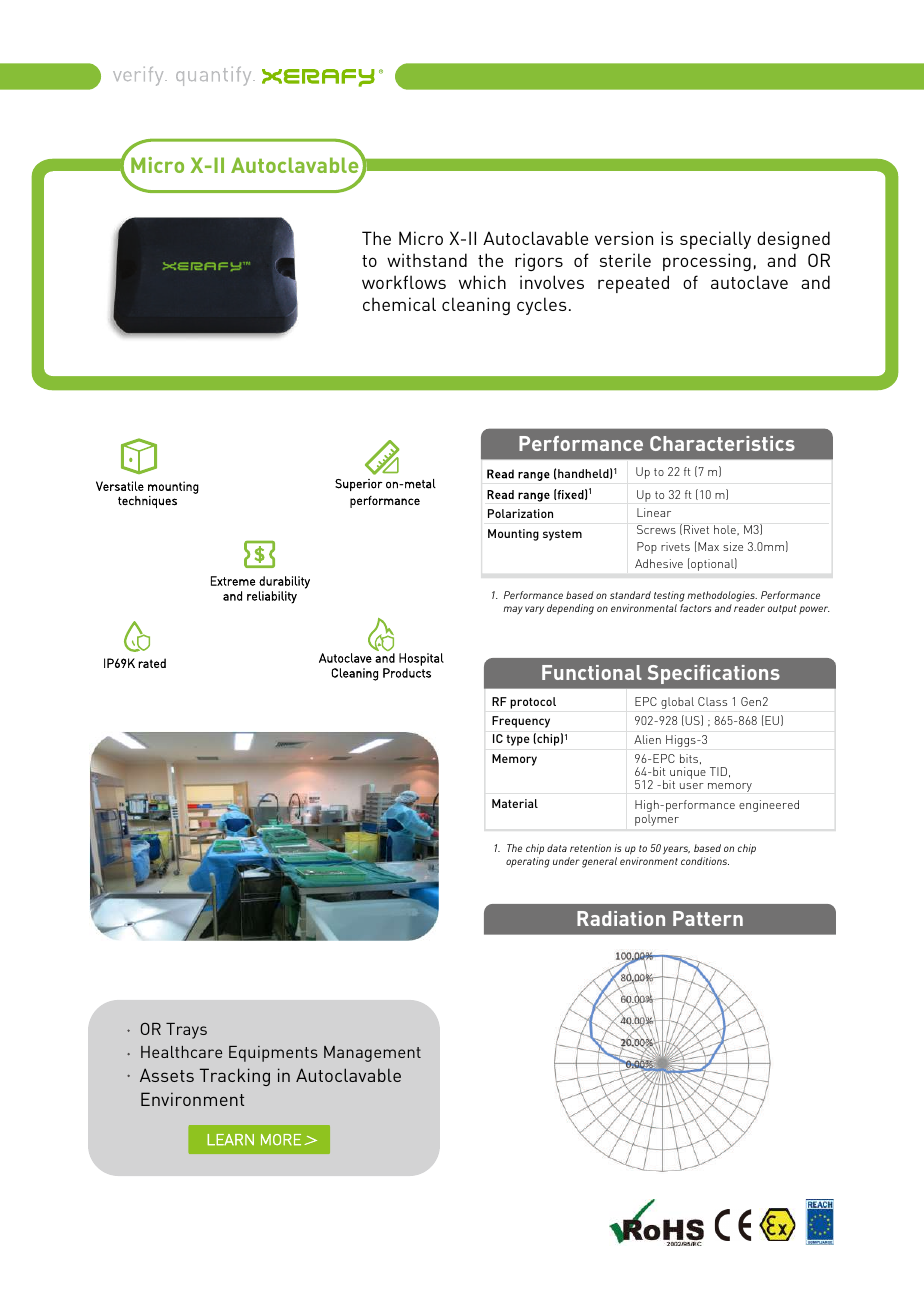  What do you see at coordinates (482, 282) in the screenshot?
I see `which` at bounding box center [482, 282].
